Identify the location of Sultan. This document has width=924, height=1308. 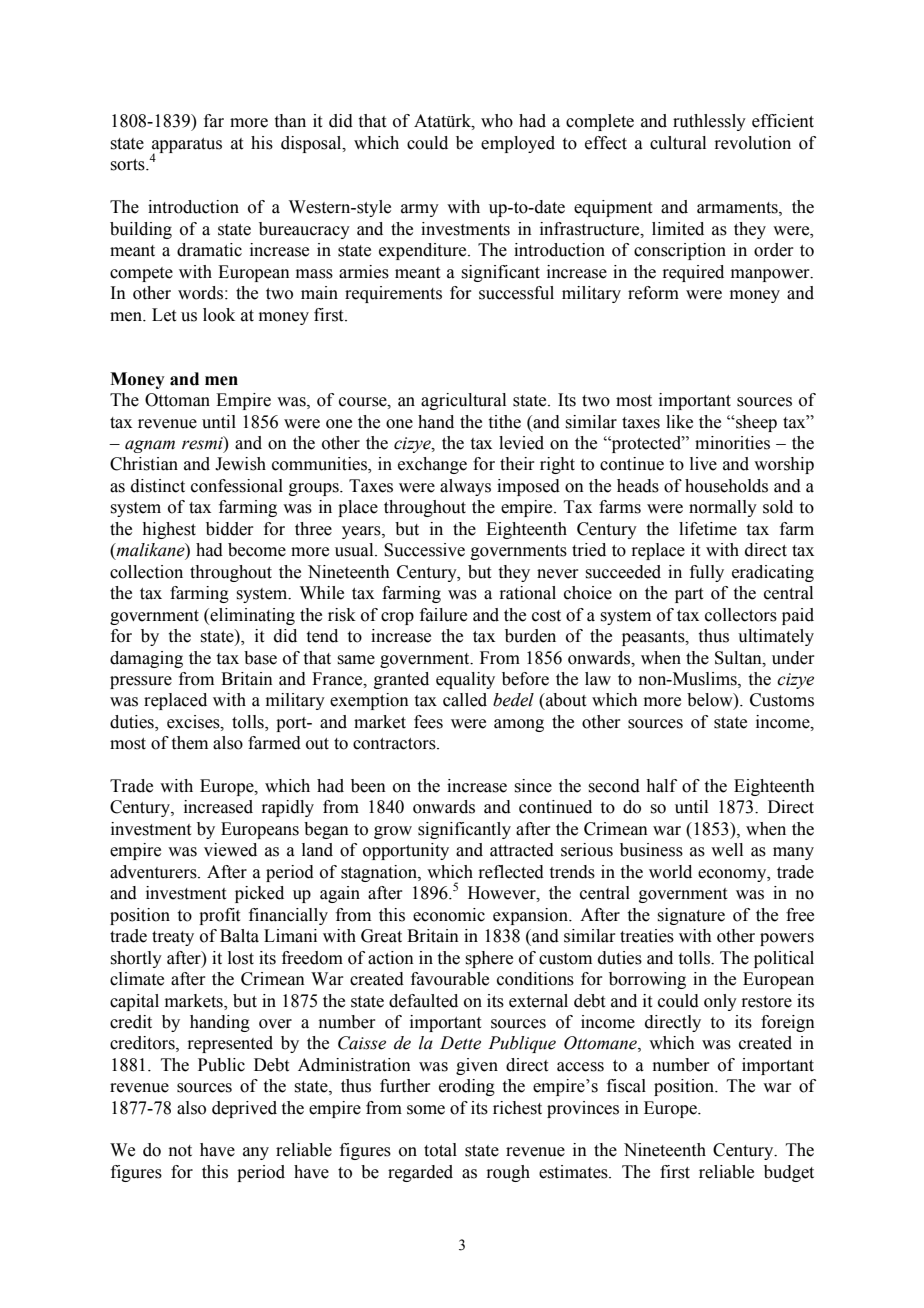
(739, 658).
